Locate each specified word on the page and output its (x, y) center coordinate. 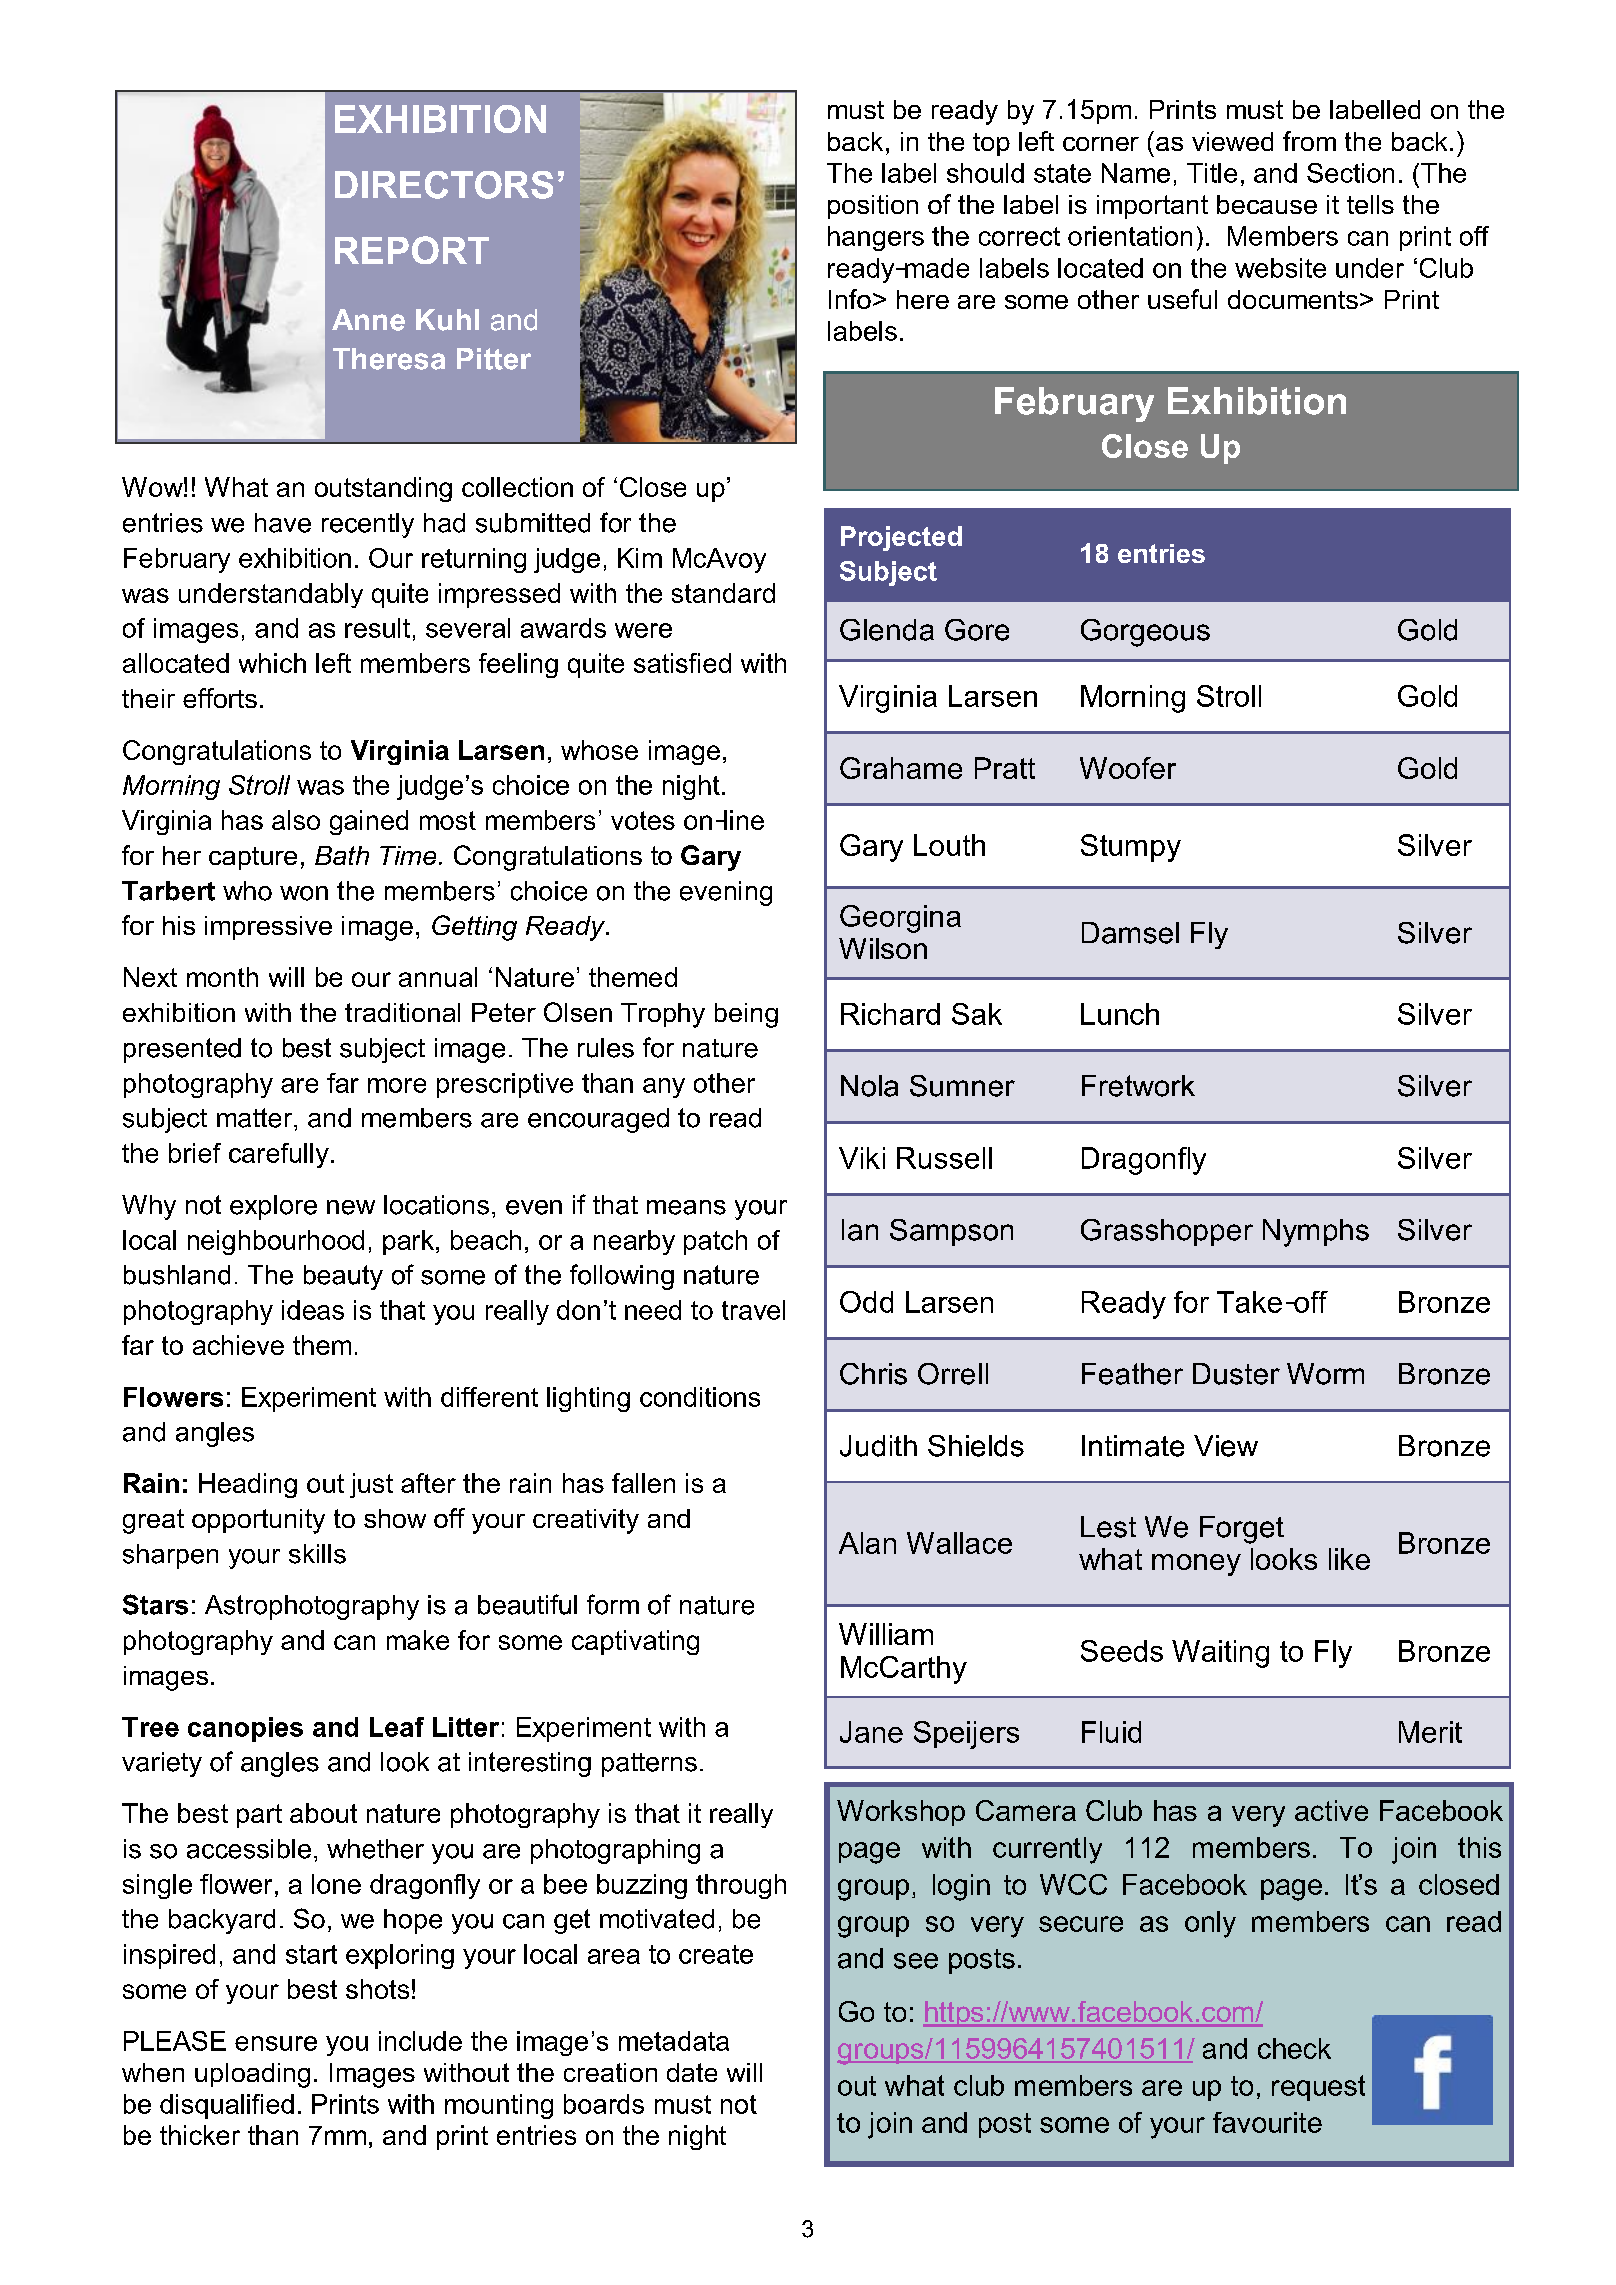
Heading (248, 1485)
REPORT (412, 250)
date (692, 2072)
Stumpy (1131, 848)
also (296, 820)
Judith (878, 1446)
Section (1350, 173)
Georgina (900, 919)
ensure (276, 2043)
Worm (1325, 1374)
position (873, 207)
